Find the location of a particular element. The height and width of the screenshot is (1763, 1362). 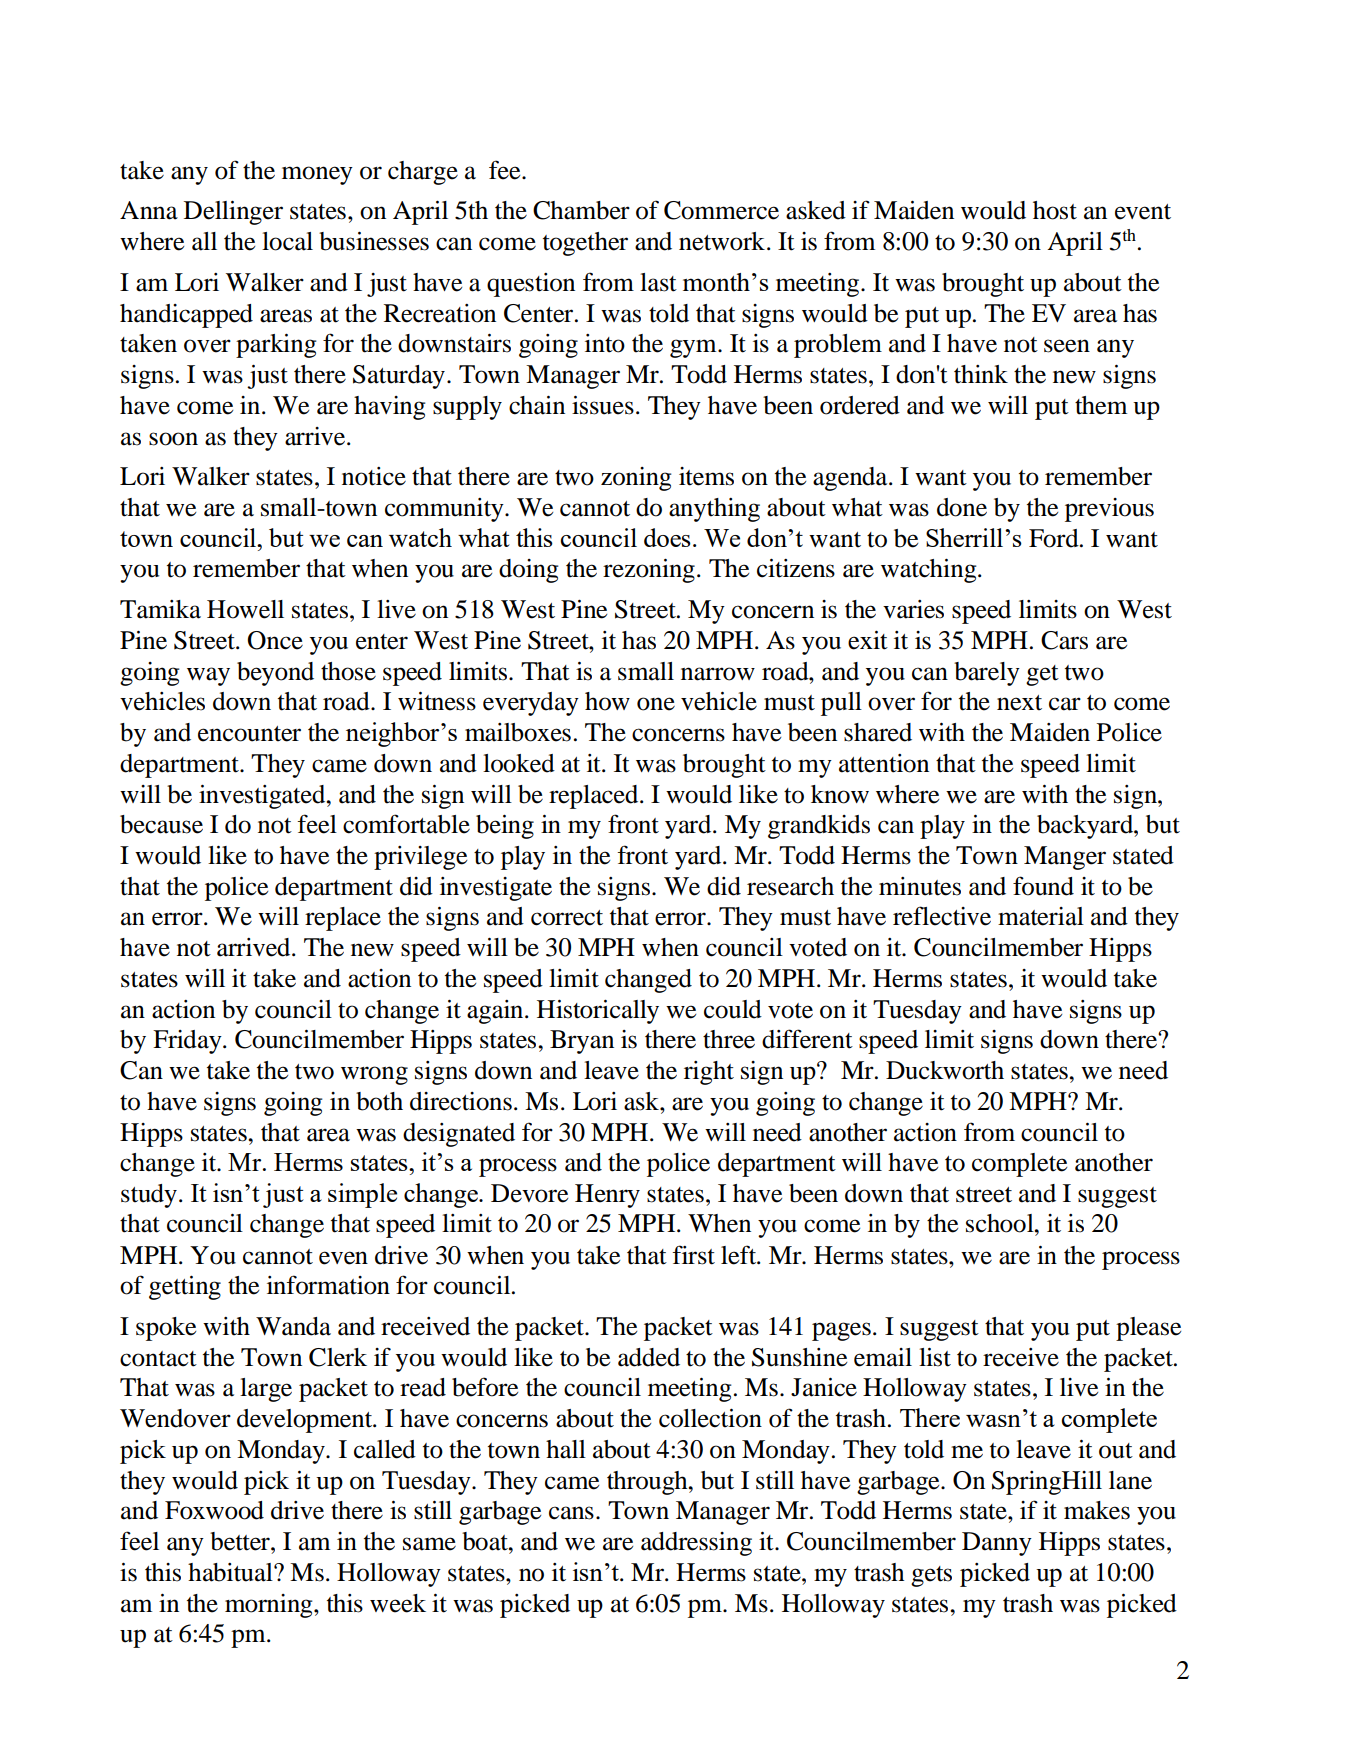

because is located at coordinates (161, 824).
